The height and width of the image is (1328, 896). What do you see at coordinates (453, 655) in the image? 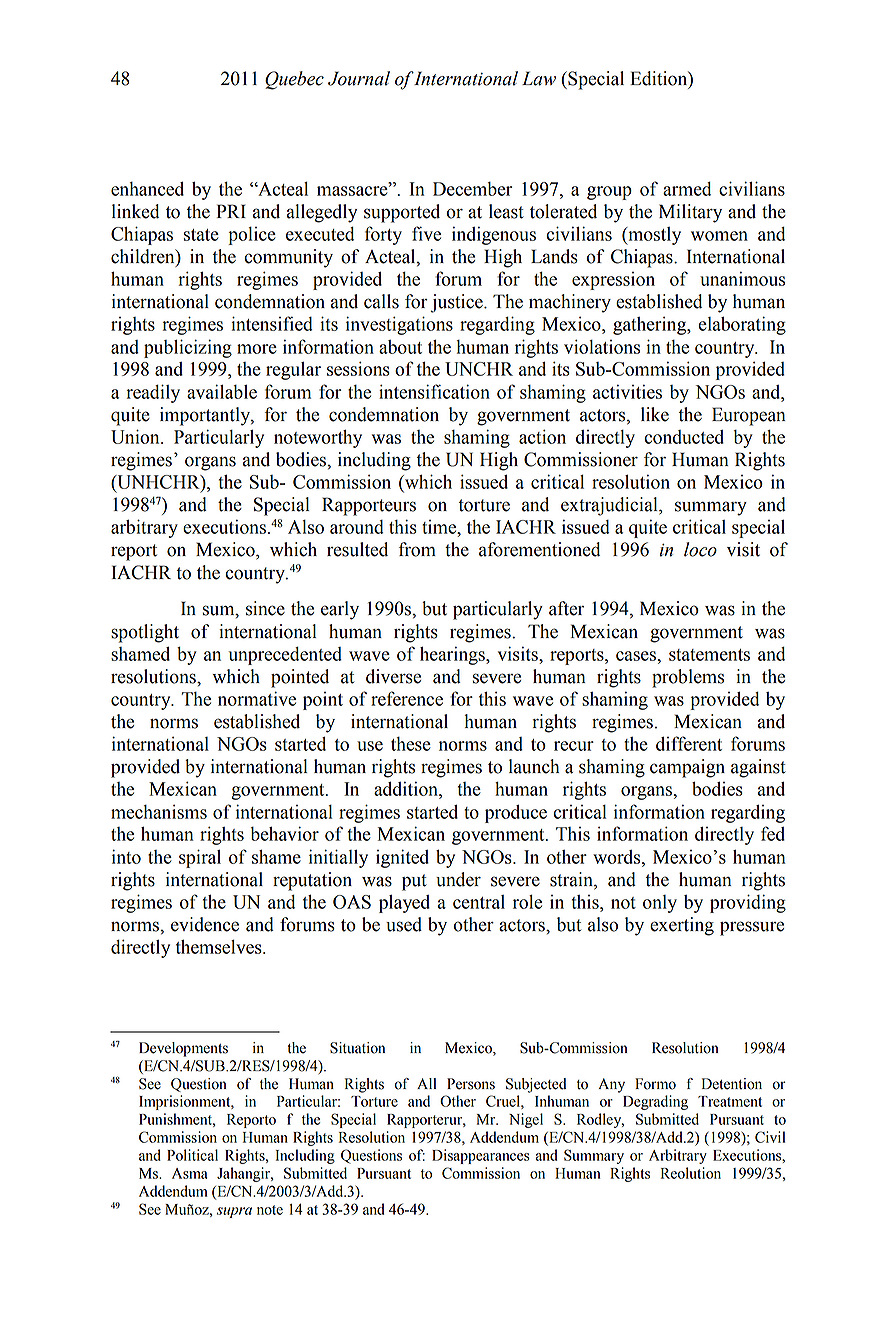
I see `hearings` at bounding box center [453, 655].
